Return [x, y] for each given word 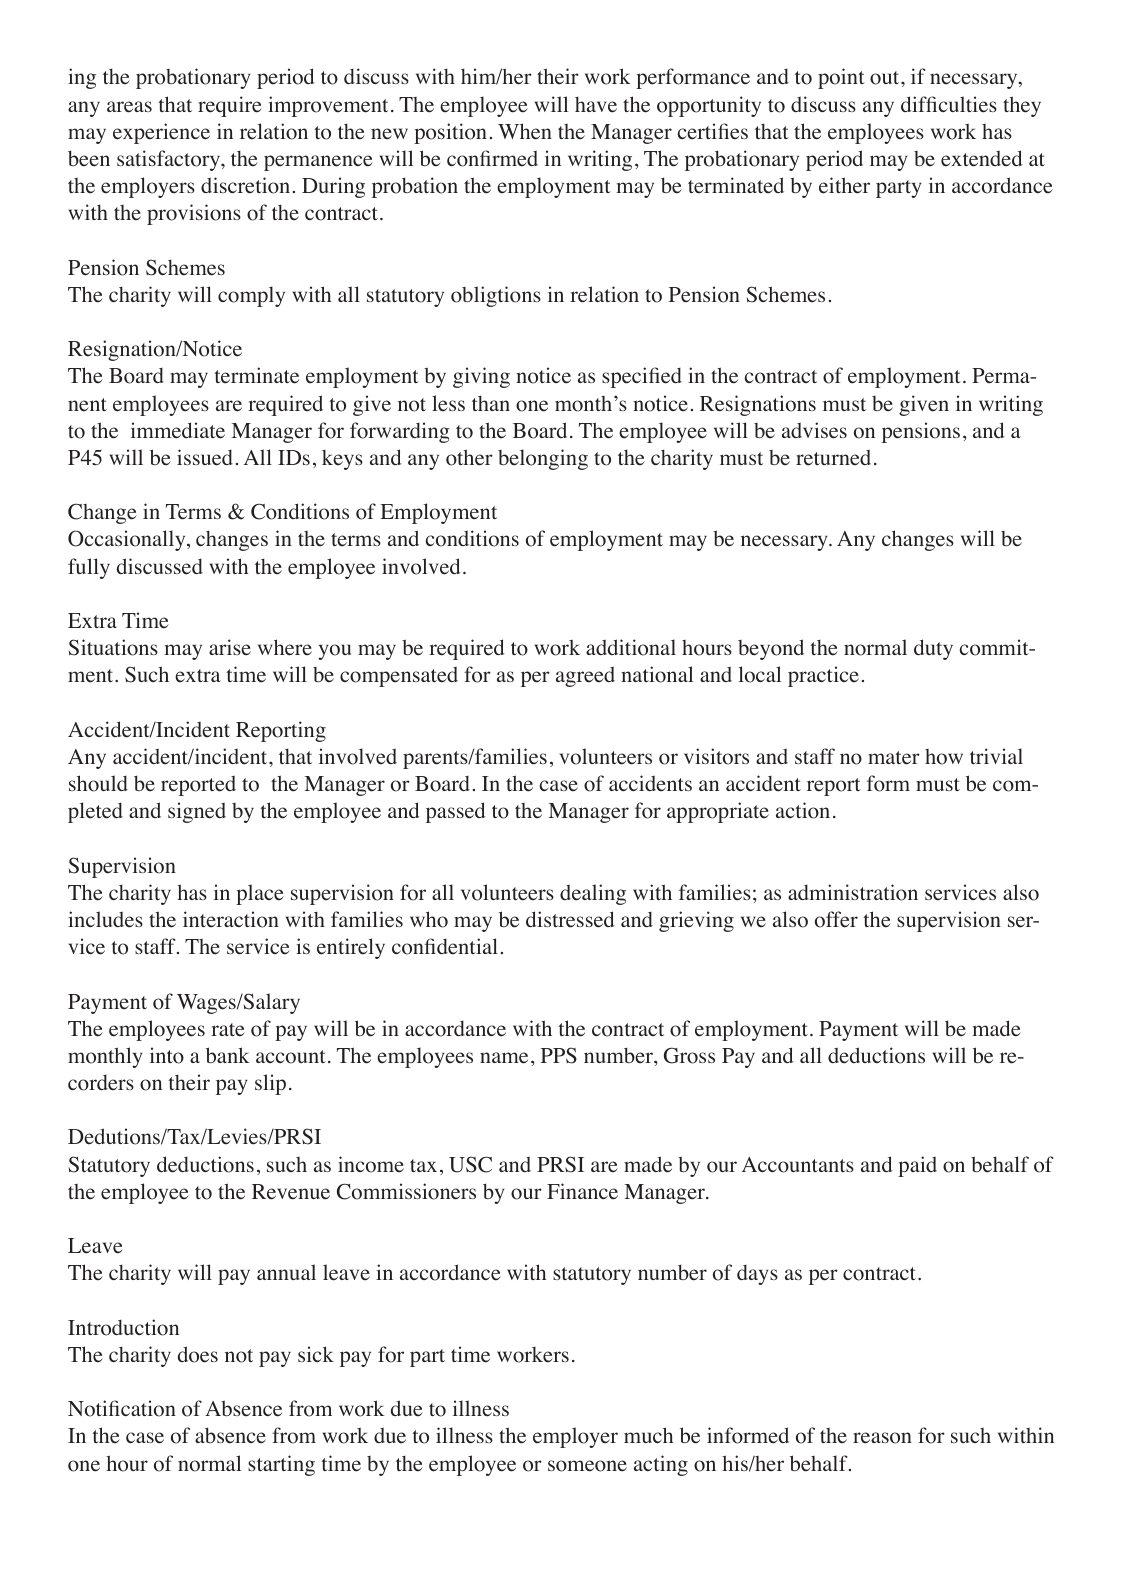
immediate [178, 430]
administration [853, 892]
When [525, 131]
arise [230, 647]
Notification [122, 1408]
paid [917, 1166]
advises [814, 430]
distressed [570, 919]
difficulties [949, 104]
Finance [582, 1191]
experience [161, 133]
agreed [585, 677]
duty [933, 649]
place [260, 894]
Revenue [291, 1192]
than [491, 403]
